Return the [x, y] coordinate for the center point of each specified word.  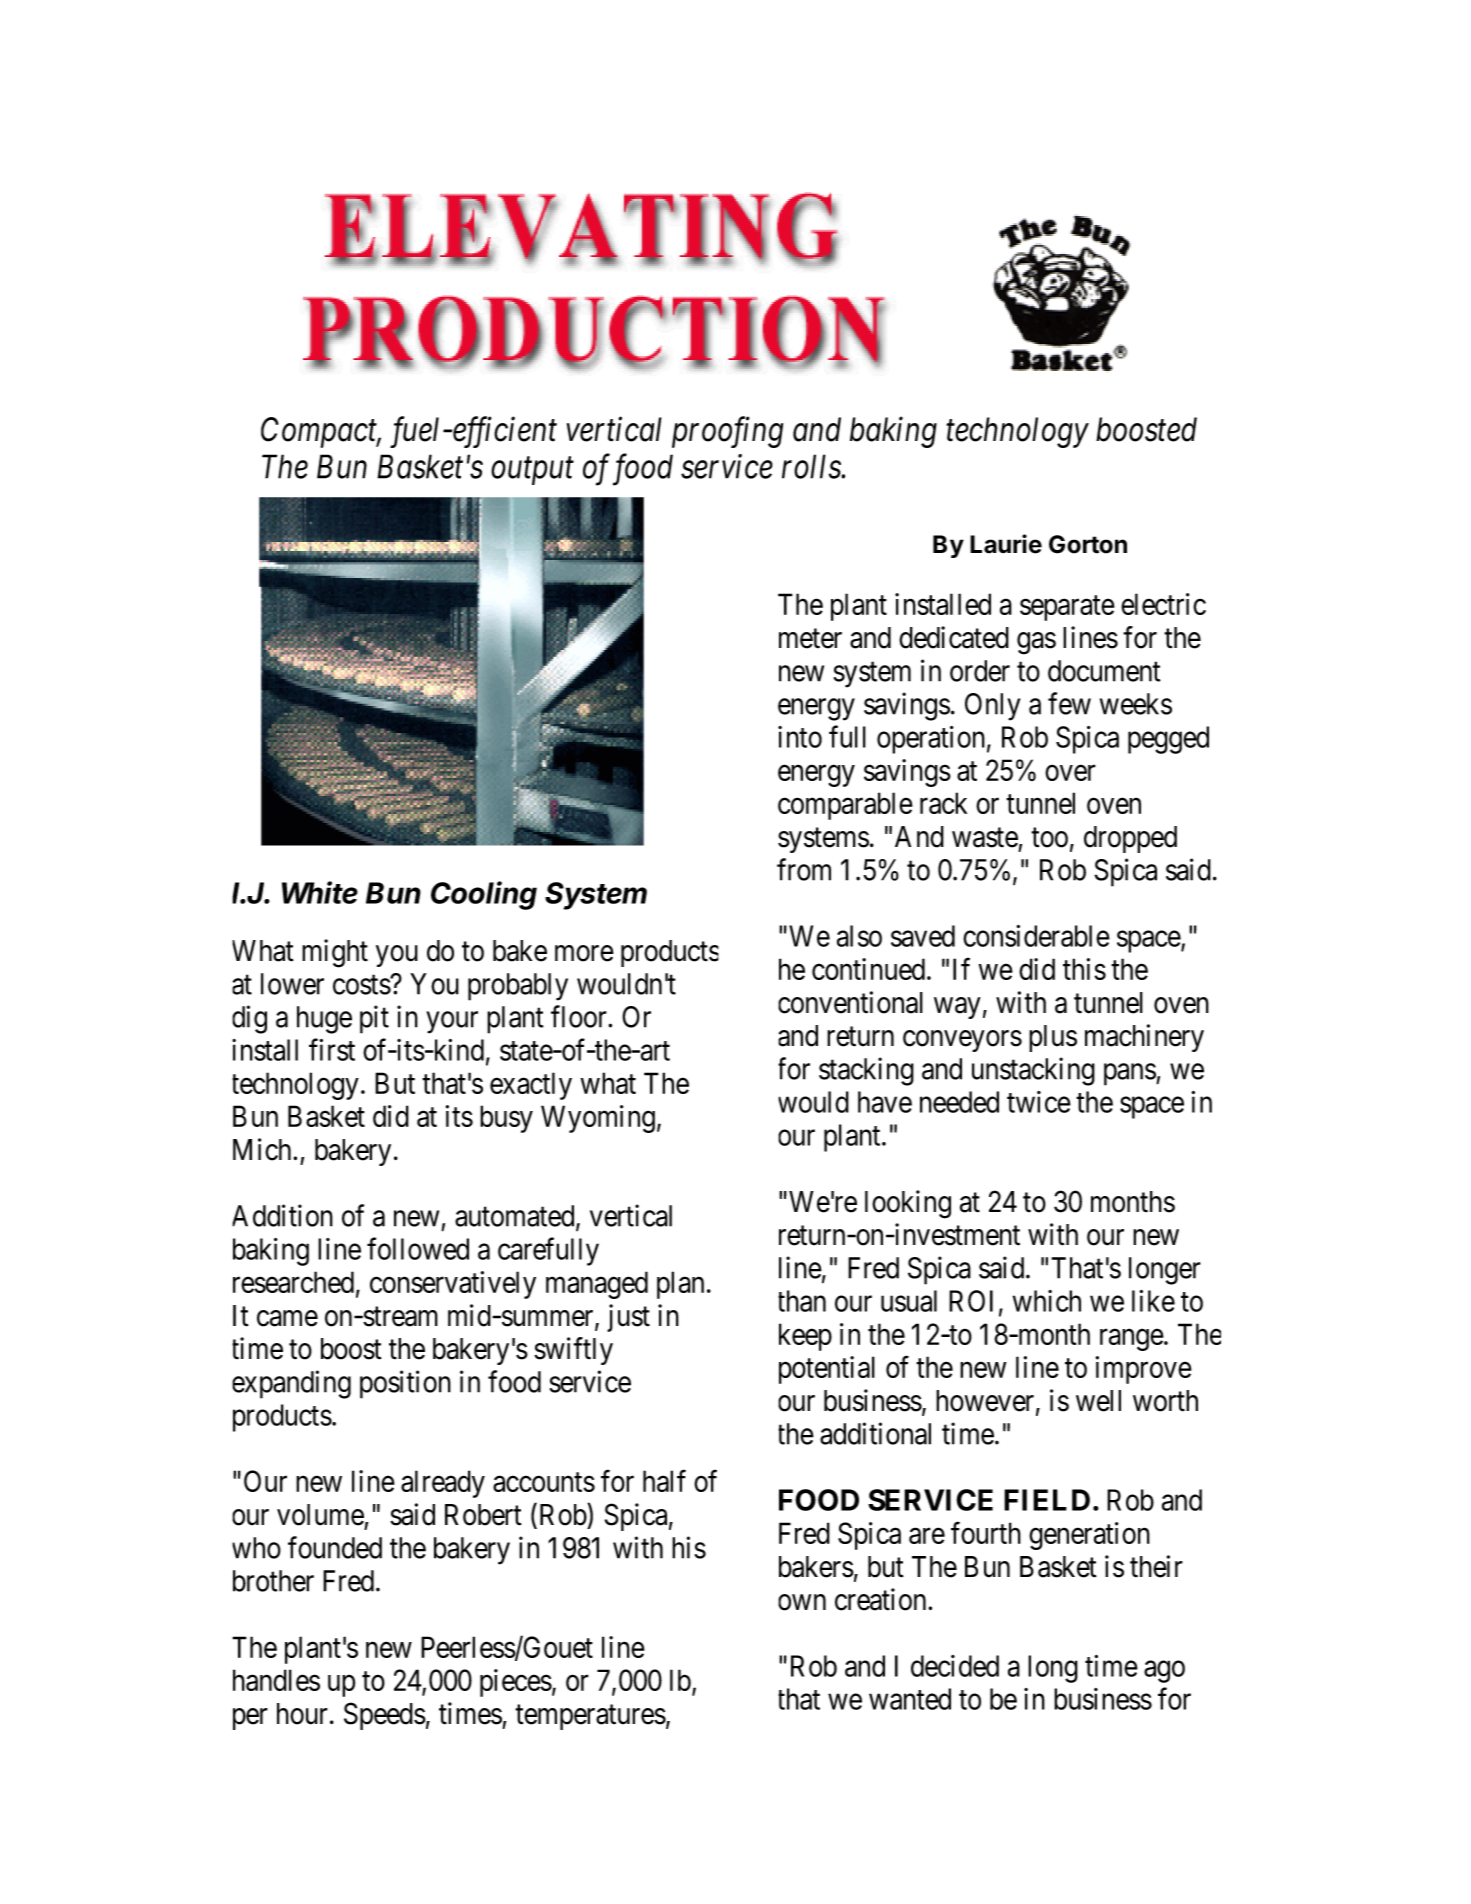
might [335, 953]
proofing [727, 432]
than [802, 1301]
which [1047, 1301]
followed [418, 1248]
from [804, 869]
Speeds [385, 1716]
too [1049, 838]
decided [955, 1666]
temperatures [590, 1717]
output [532, 471]
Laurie [1006, 544]
